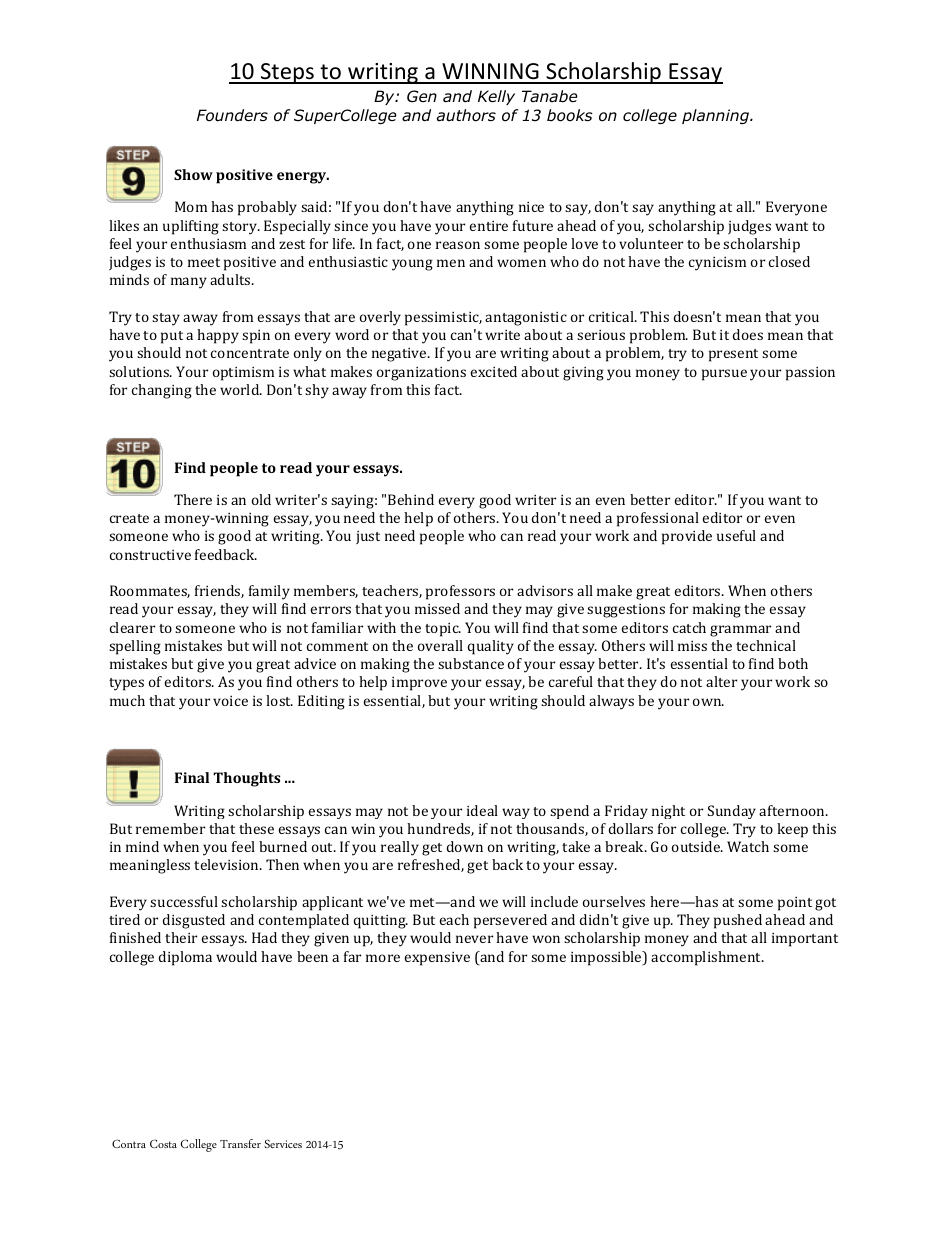 The height and width of the image is (1233, 952). What do you see at coordinates (707, 958) in the image?
I see `accomplishment` at bounding box center [707, 958].
